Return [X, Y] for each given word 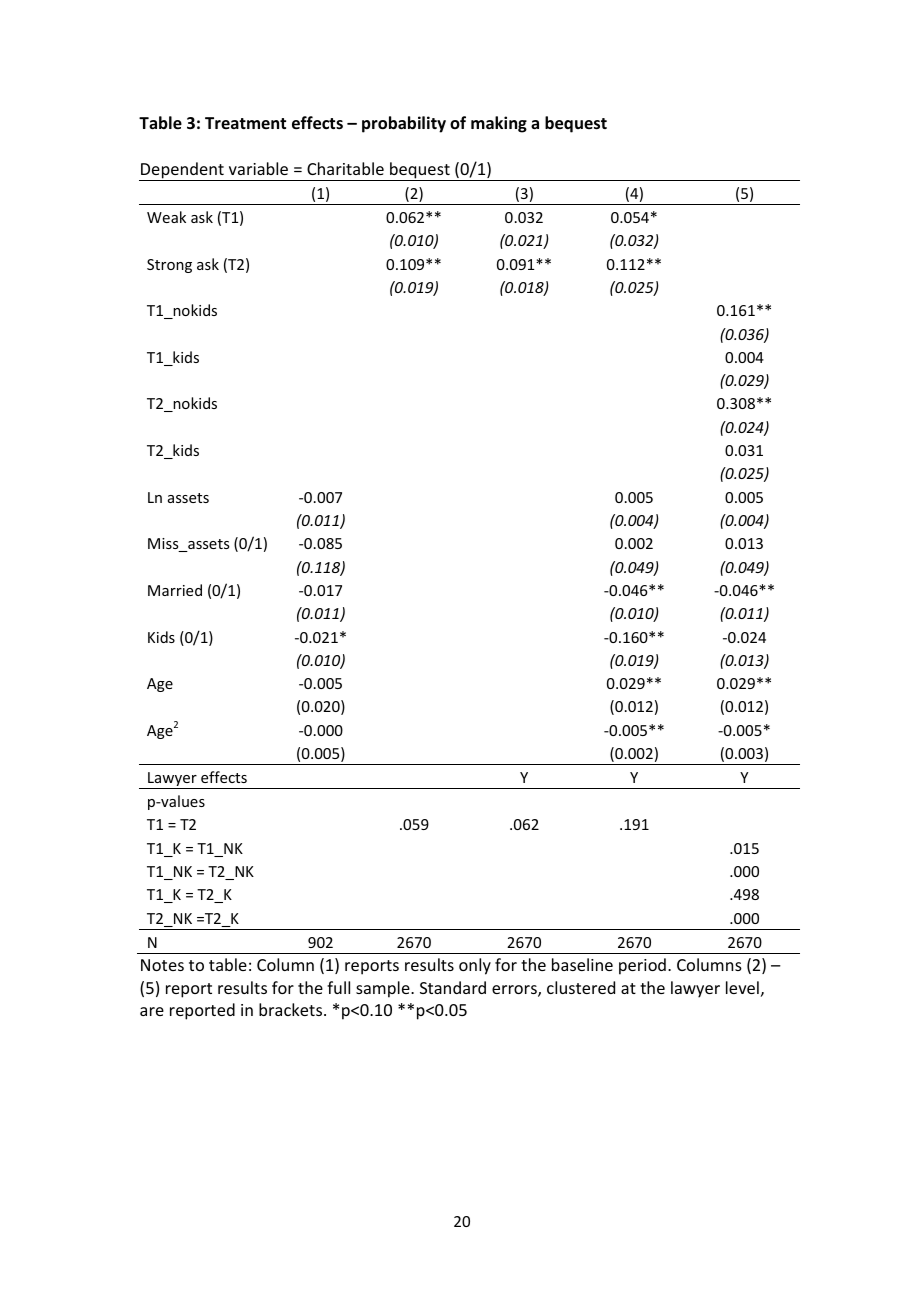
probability [404, 124]
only [475, 966]
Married [175, 590]
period [642, 966]
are [152, 1011]
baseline [582, 964]
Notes [162, 965]
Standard [453, 987]
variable [258, 168]
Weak [166, 217]
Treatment [245, 123]
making [499, 124]
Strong [169, 266]
